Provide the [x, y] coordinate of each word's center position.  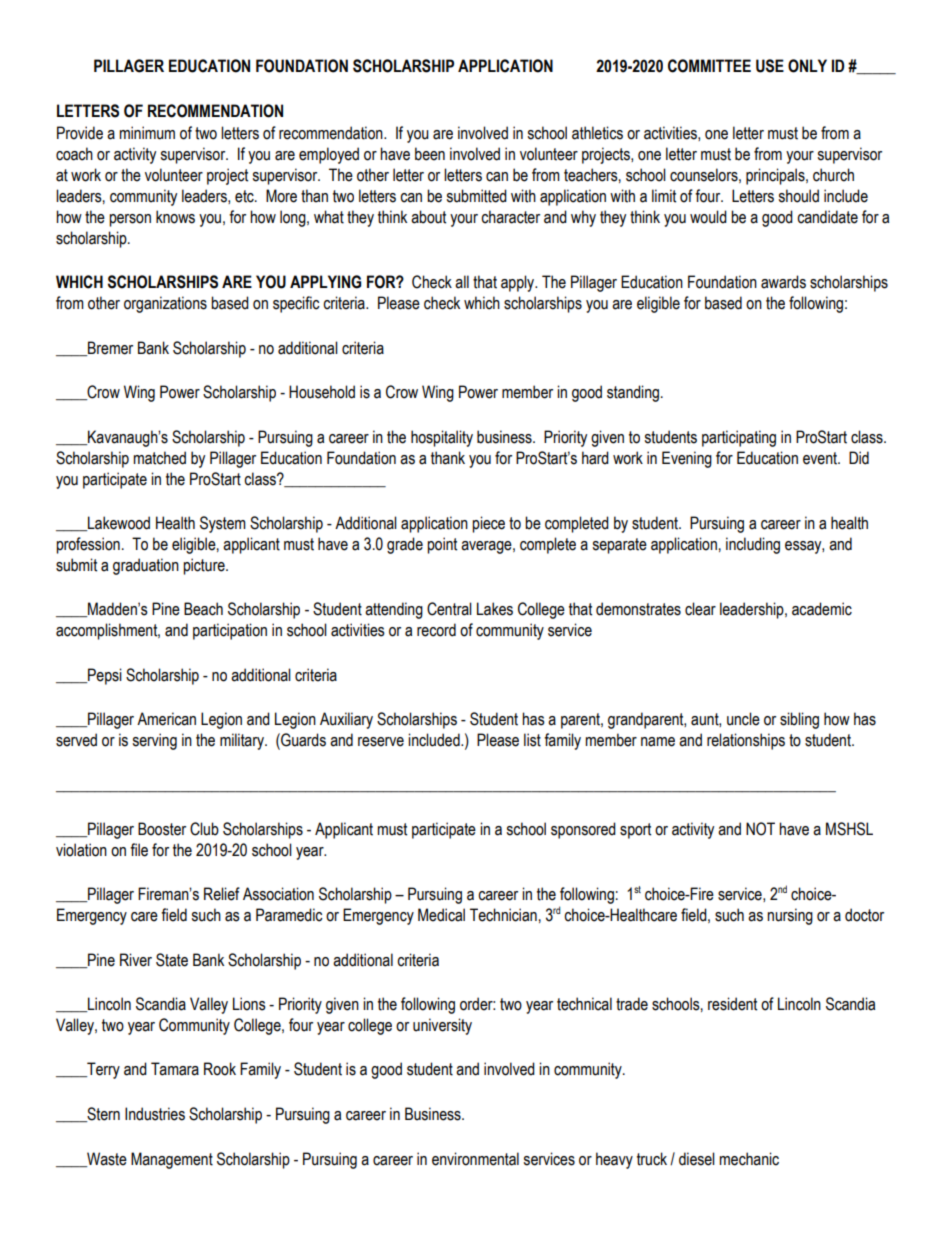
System [223, 524]
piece [488, 524]
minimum [147, 133]
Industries [155, 1114]
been [430, 154]
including [753, 545]
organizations [165, 304]
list [532, 740]
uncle [743, 719]
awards [783, 282]
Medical [441, 915]
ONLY [807, 66]
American [166, 719]
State [172, 960]
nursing [790, 916]
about [428, 217]
